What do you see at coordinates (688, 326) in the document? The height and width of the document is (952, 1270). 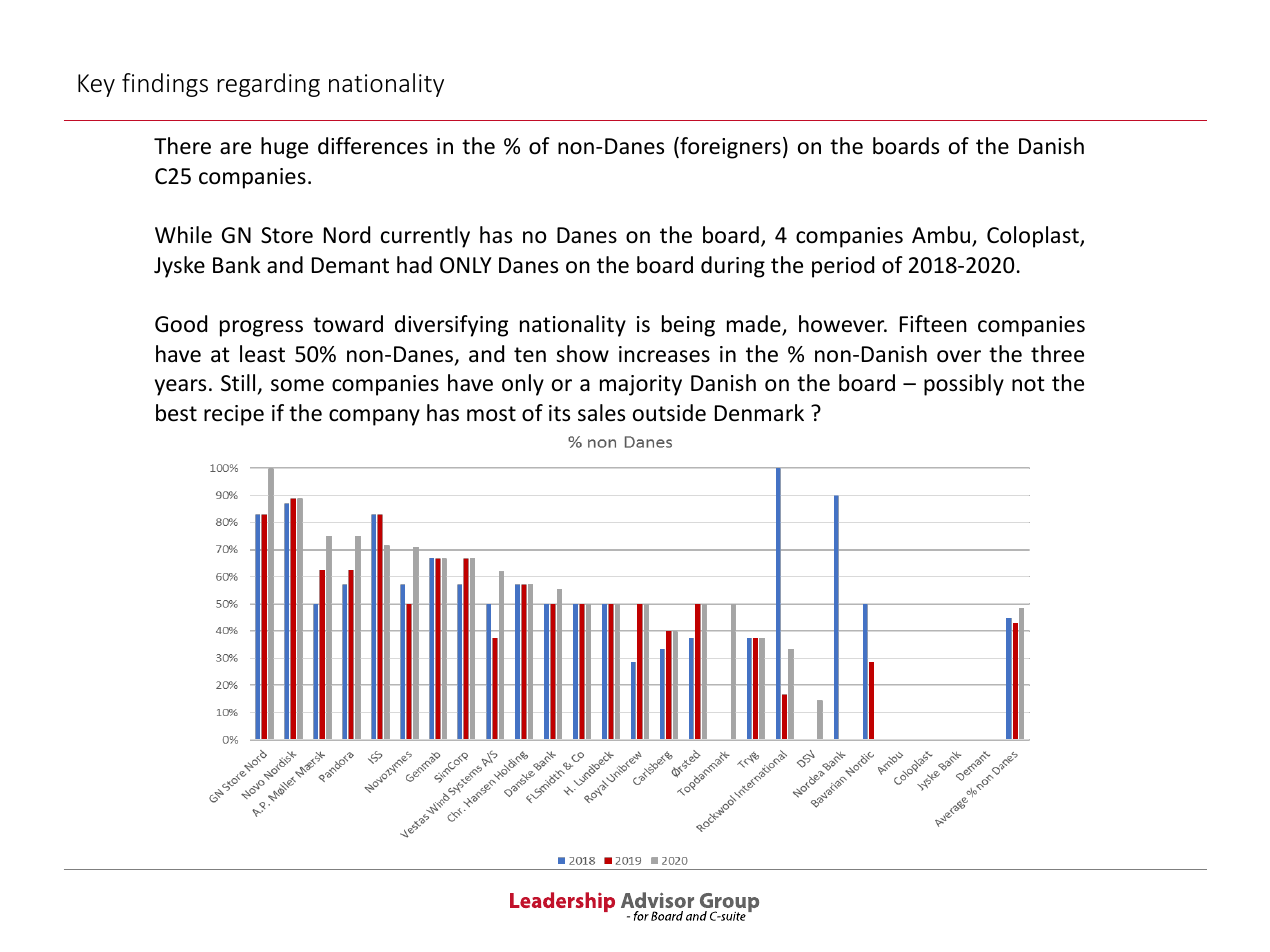 I see `being` at bounding box center [688, 326].
